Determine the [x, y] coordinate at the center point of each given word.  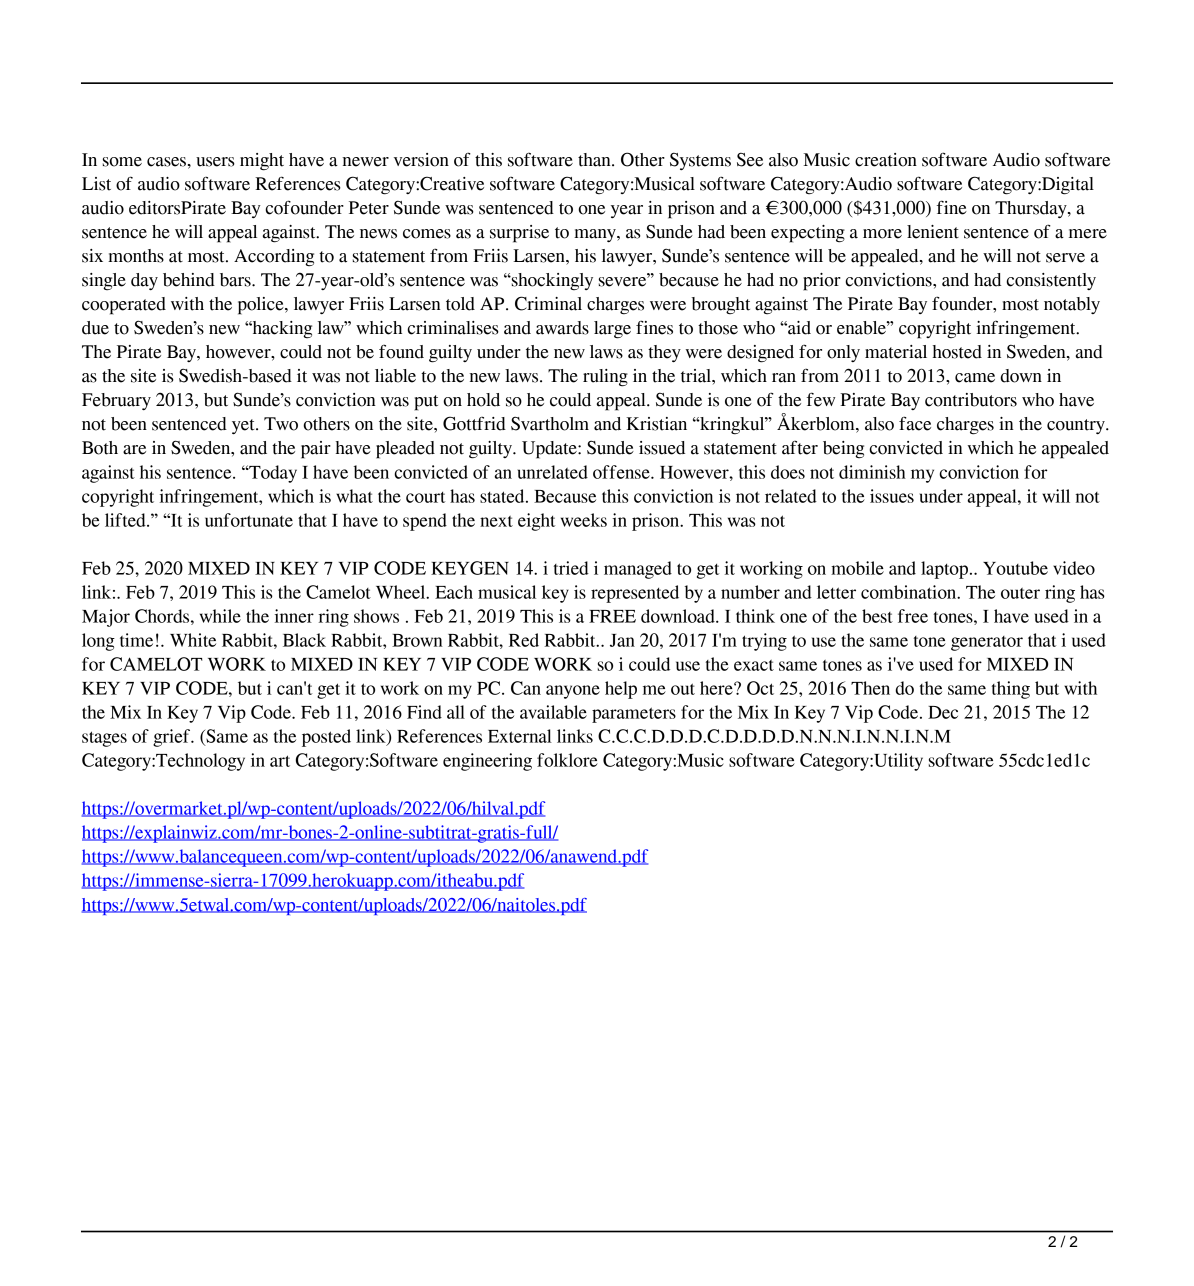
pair [316, 450]
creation [886, 160]
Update [550, 450]
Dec [943, 712]
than [595, 160]
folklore [567, 760]
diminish [872, 472]
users [215, 162]
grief [173, 738]
